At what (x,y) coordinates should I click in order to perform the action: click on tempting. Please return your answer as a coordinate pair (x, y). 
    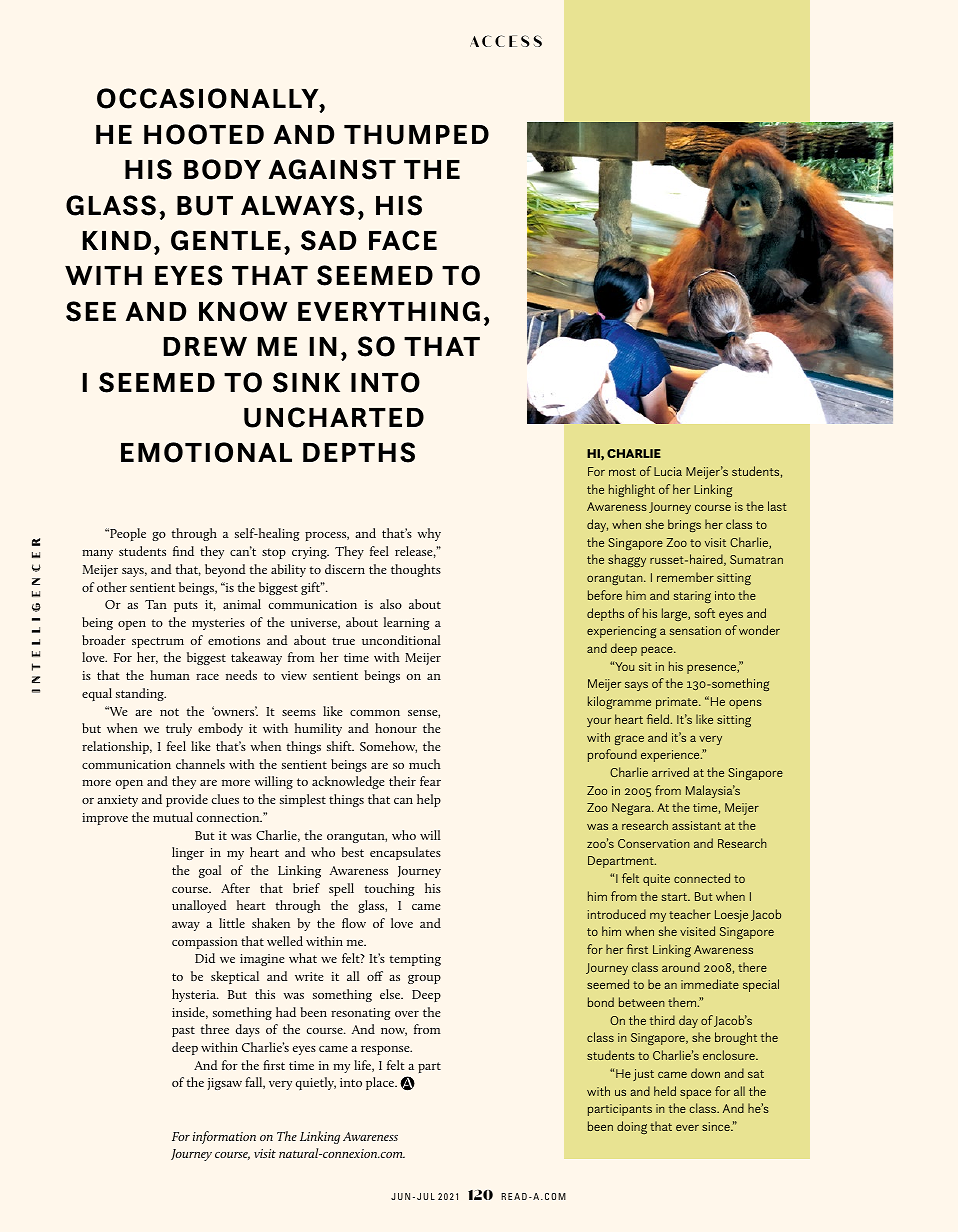
    Looking at the image, I should click on (415, 960).
